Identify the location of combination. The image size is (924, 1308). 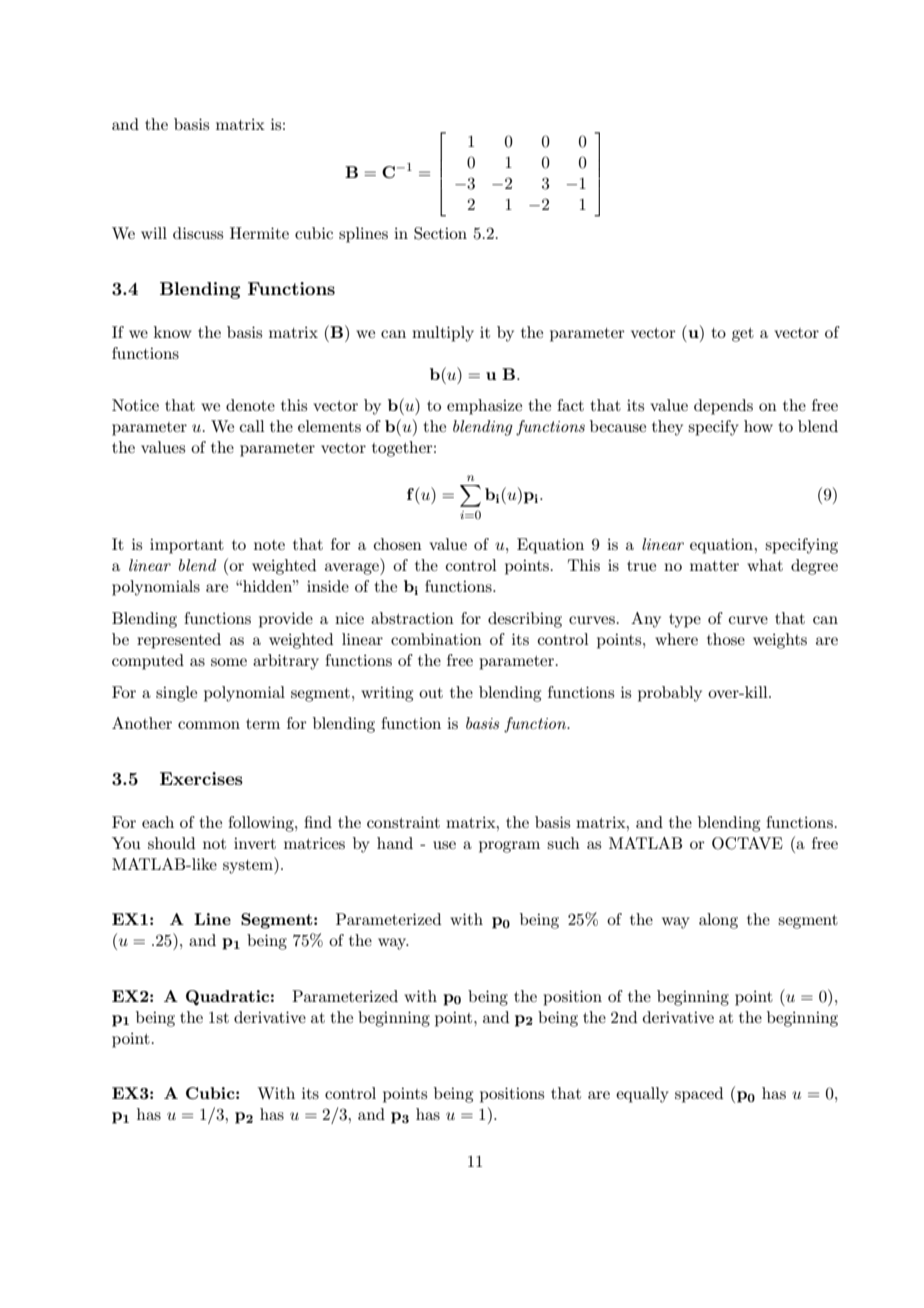
(436, 639).
